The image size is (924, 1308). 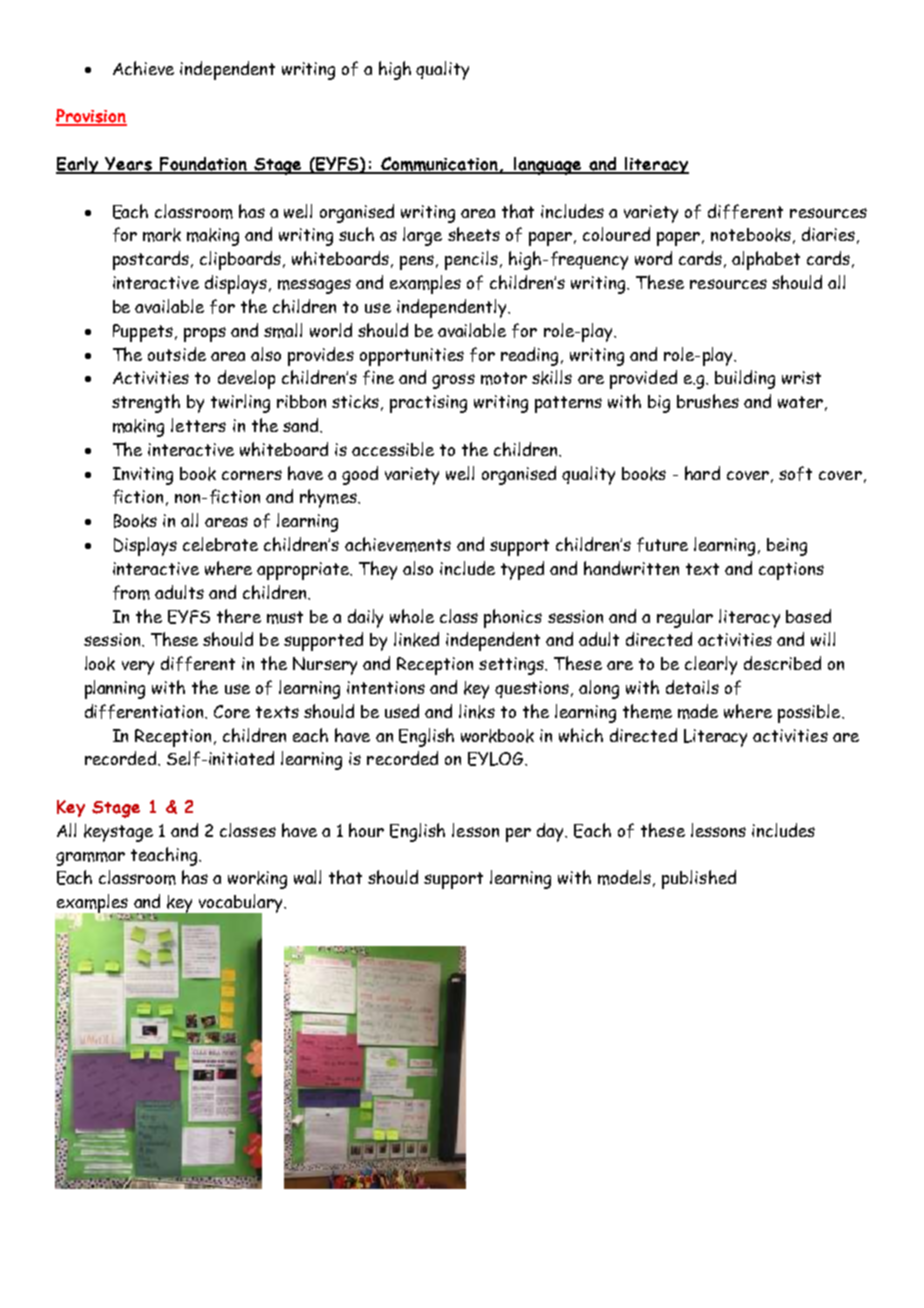 What do you see at coordinates (90, 859) in the image?
I see `grammar` at bounding box center [90, 859].
